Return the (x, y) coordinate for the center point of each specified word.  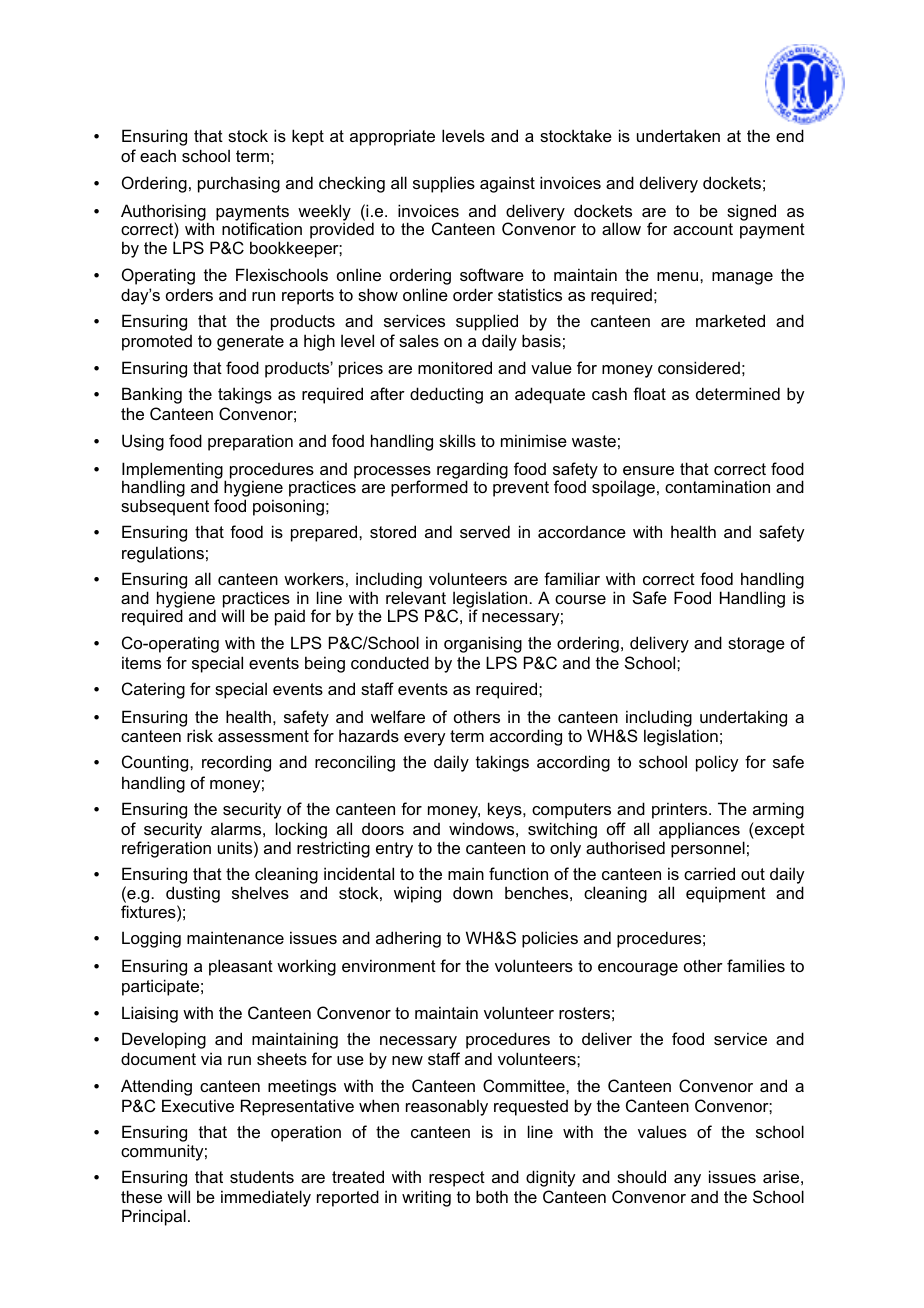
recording (236, 763)
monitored (455, 367)
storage (756, 645)
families (756, 965)
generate (250, 343)
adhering (408, 939)
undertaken (678, 135)
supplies (444, 184)
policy (717, 763)
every (424, 739)
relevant (416, 597)
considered (699, 367)
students (262, 1177)
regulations (163, 554)
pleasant (241, 967)
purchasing (239, 184)
